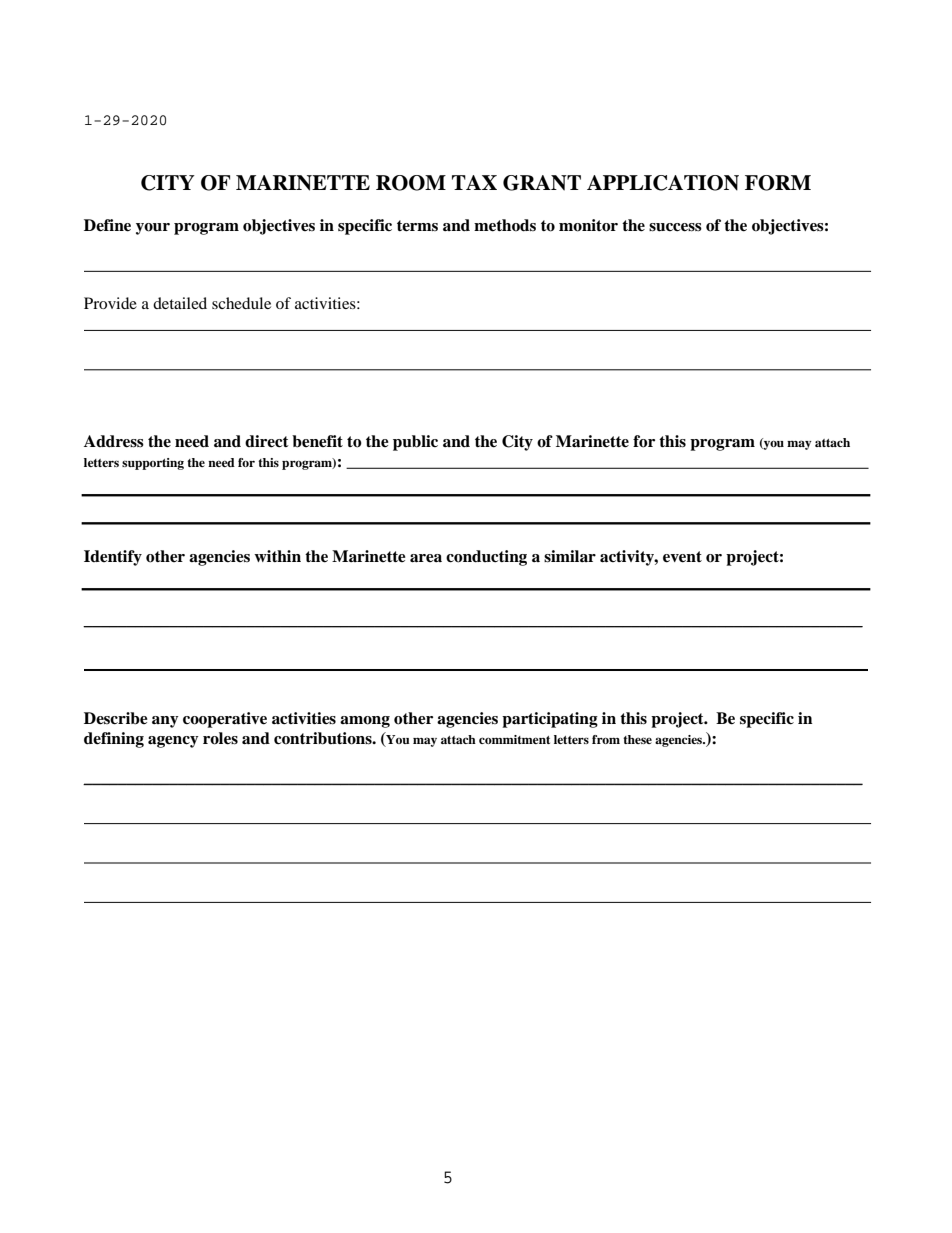 This image has width=952, height=1233. What do you see at coordinates (153, 229) in the image?
I see `your` at bounding box center [153, 229].
